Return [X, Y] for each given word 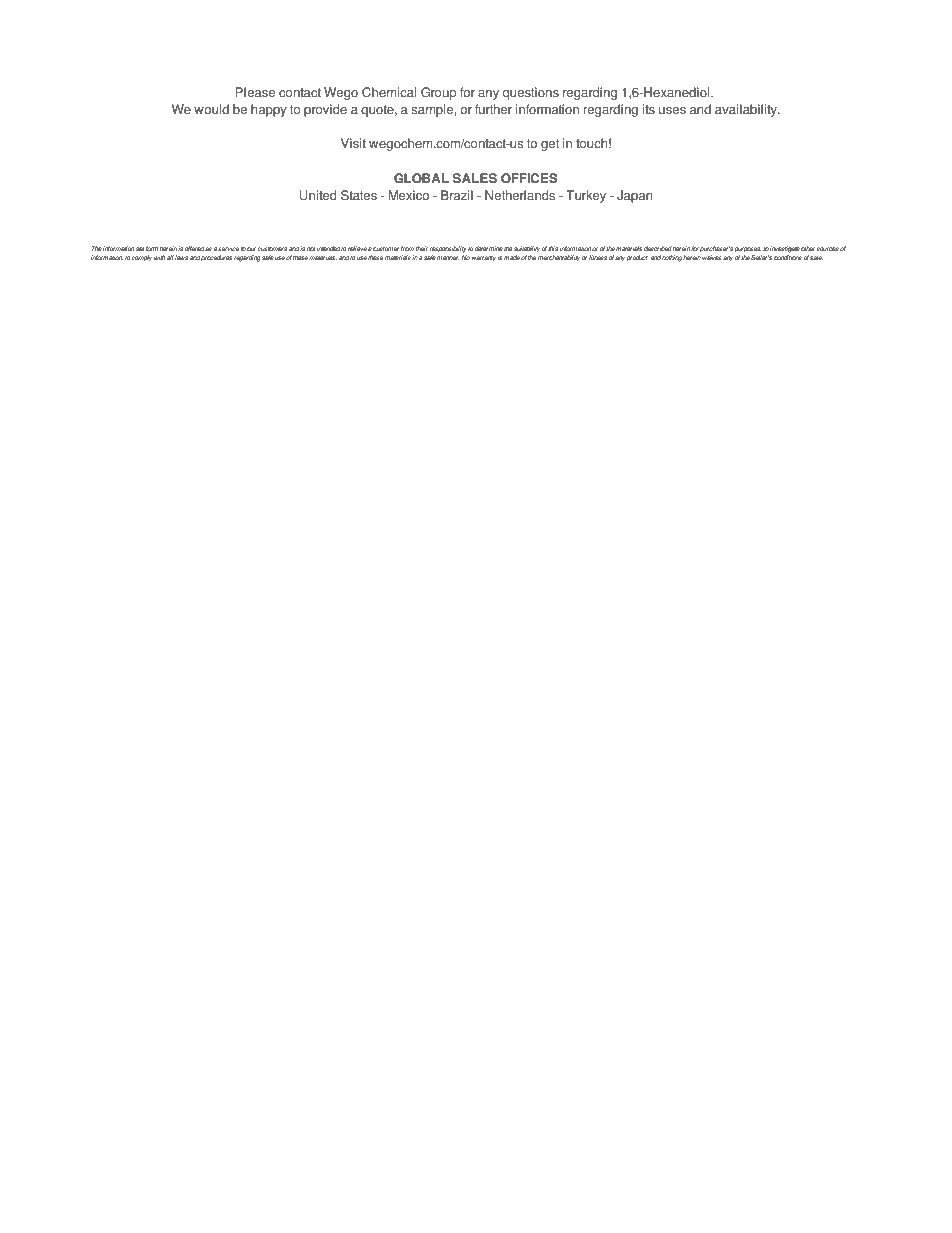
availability [747, 110]
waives [712, 257]
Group [438, 93]
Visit [353, 143]
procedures [216, 258]
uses [672, 111]
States [359, 195]
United [318, 195]
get [550, 145]
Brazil [457, 195]
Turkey [586, 196]
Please [255, 92]
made [512, 257]
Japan [634, 196]
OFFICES [529, 178]
